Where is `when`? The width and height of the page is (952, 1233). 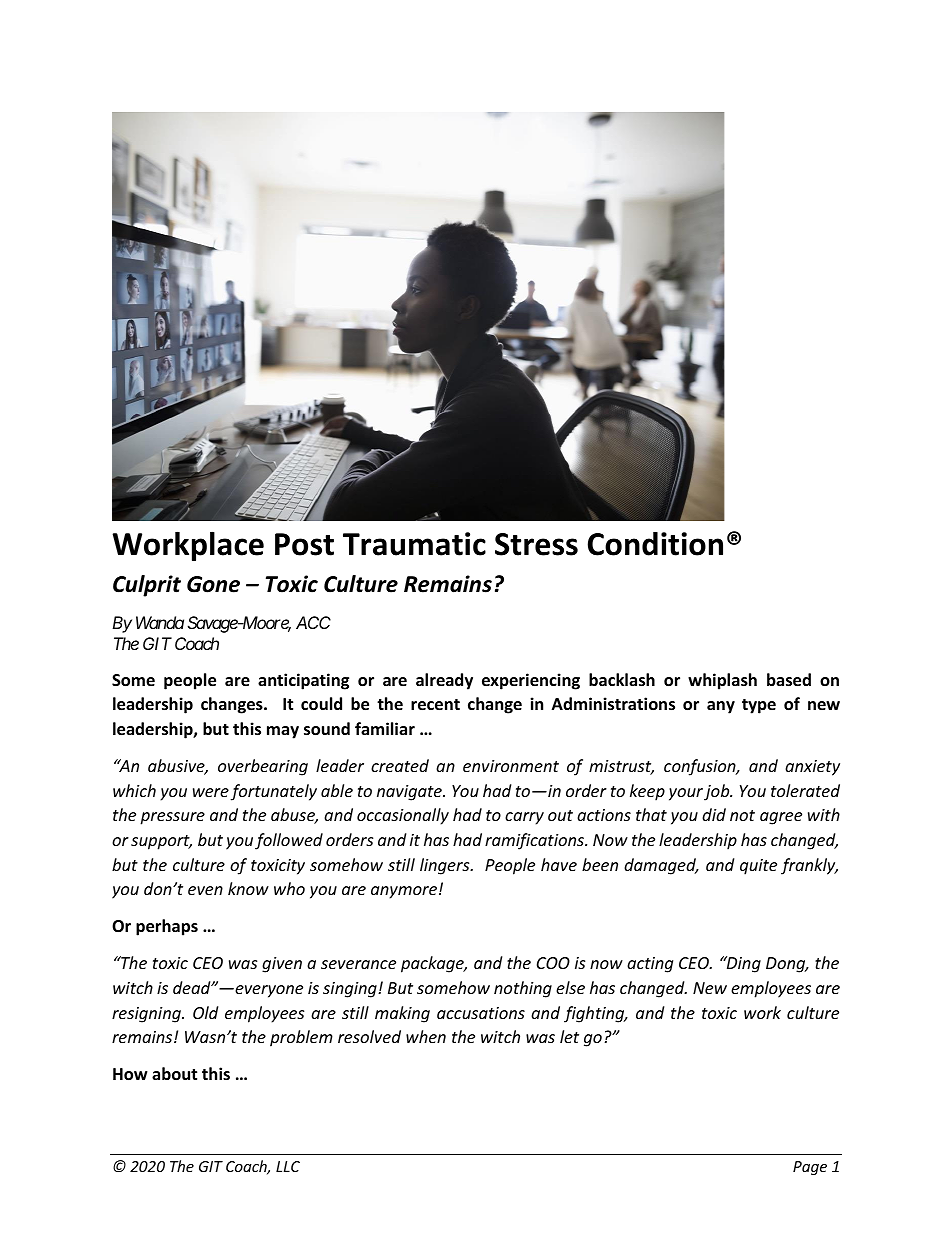
when is located at coordinates (426, 1036).
